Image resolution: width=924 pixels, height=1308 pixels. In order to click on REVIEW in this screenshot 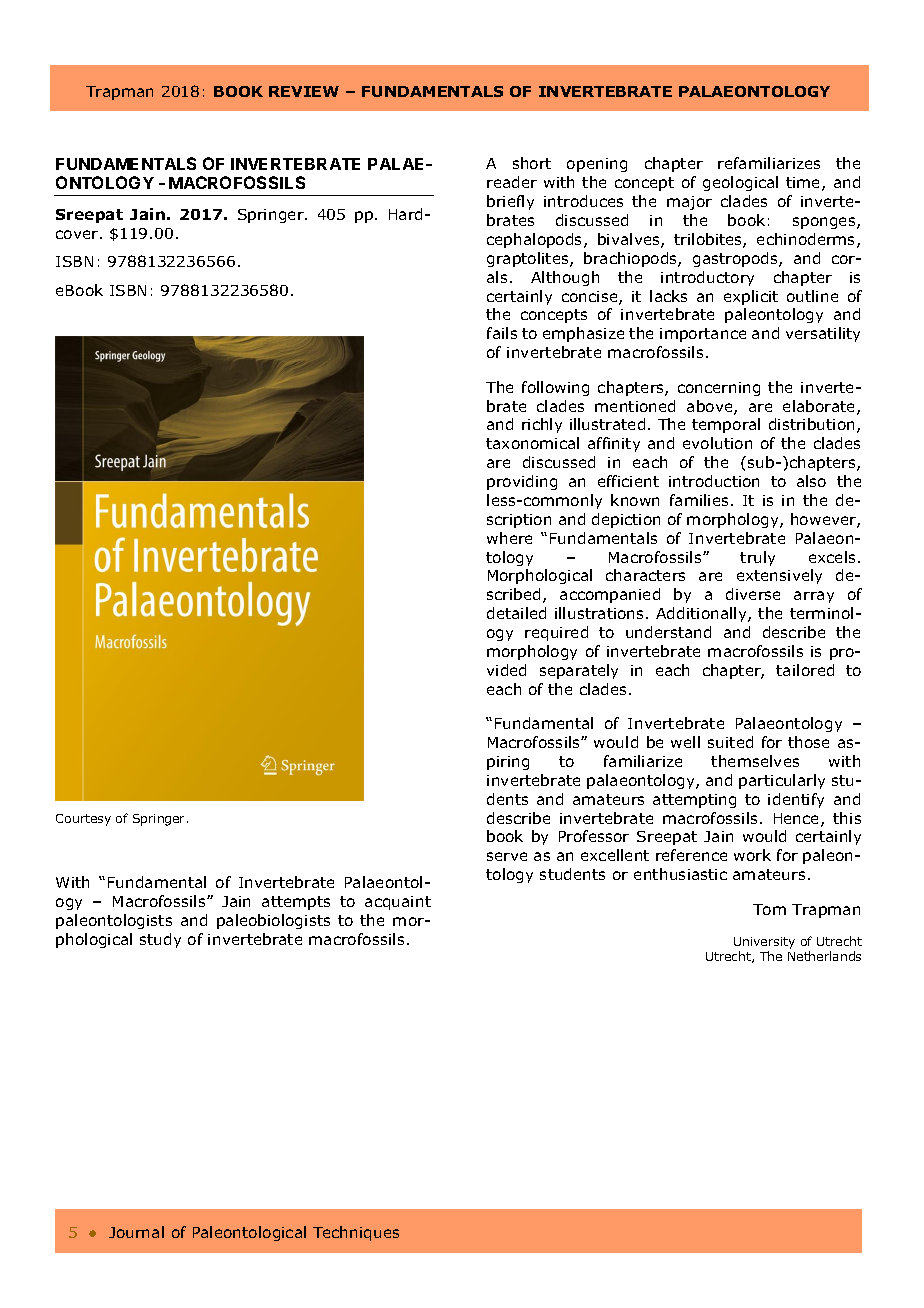, I will do `click(304, 91)`.
